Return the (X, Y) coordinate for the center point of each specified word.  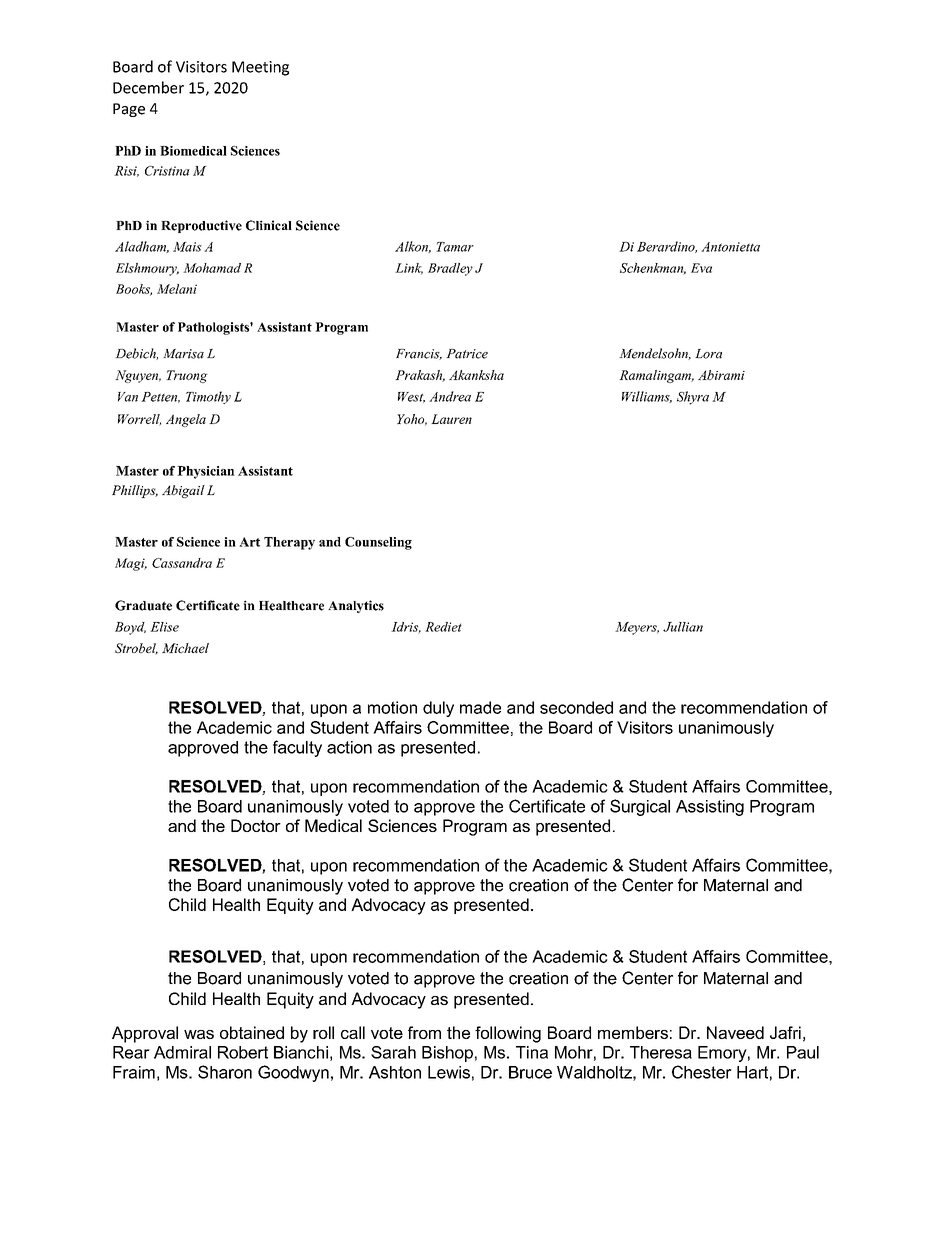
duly (438, 709)
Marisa (183, 354)
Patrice (467, 354)
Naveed (735, 1032)
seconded (576, 707)
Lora (708, 354)
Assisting (710, 808)
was (199, 1034)
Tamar (455, 247)
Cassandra (182, 563)
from (424, 1032)
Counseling (378, 543)
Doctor (256, 825)
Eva (701, 268)
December (148, 87)
